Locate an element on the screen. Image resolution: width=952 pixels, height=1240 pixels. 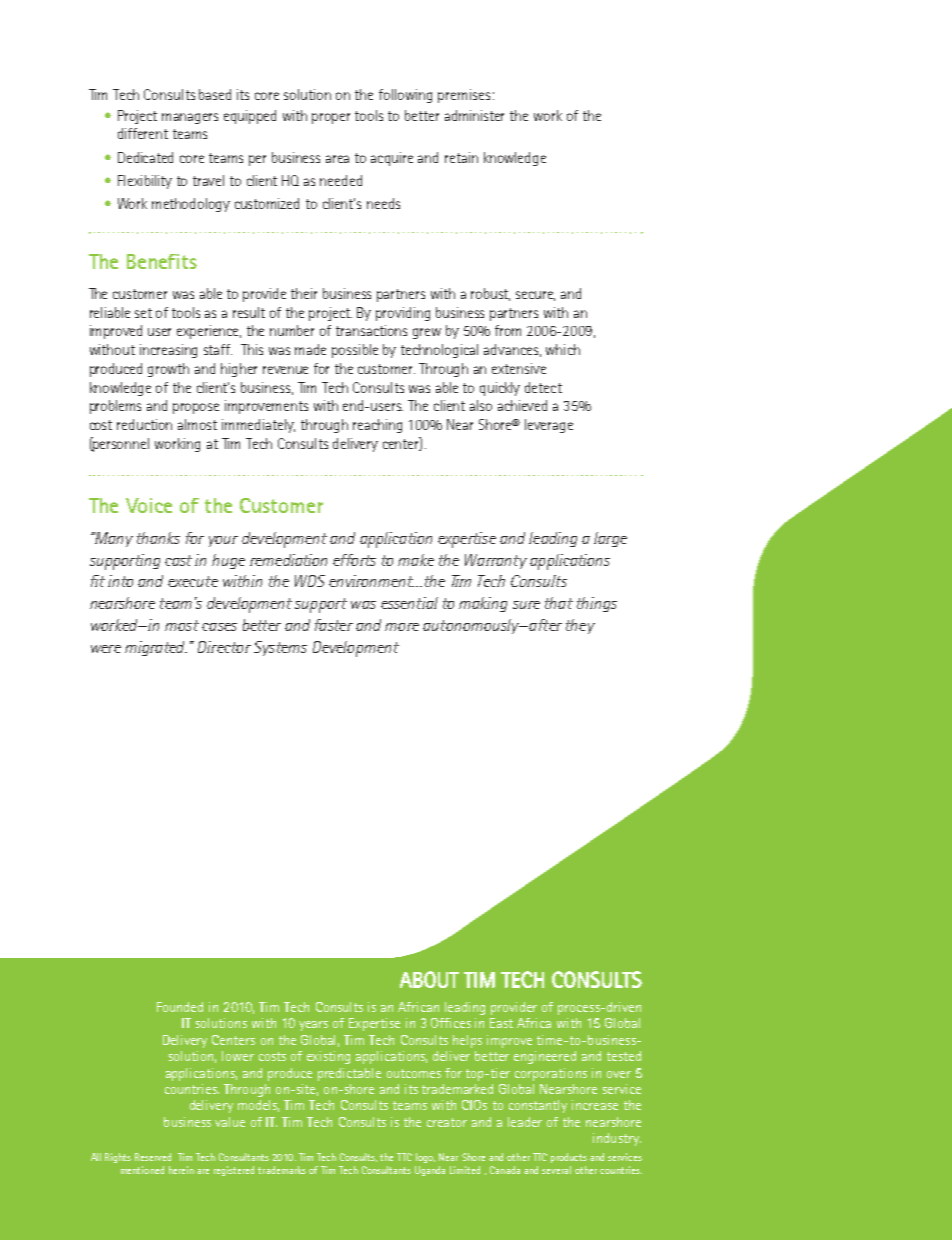
Reserved is located at coordinates (153, 1157).
